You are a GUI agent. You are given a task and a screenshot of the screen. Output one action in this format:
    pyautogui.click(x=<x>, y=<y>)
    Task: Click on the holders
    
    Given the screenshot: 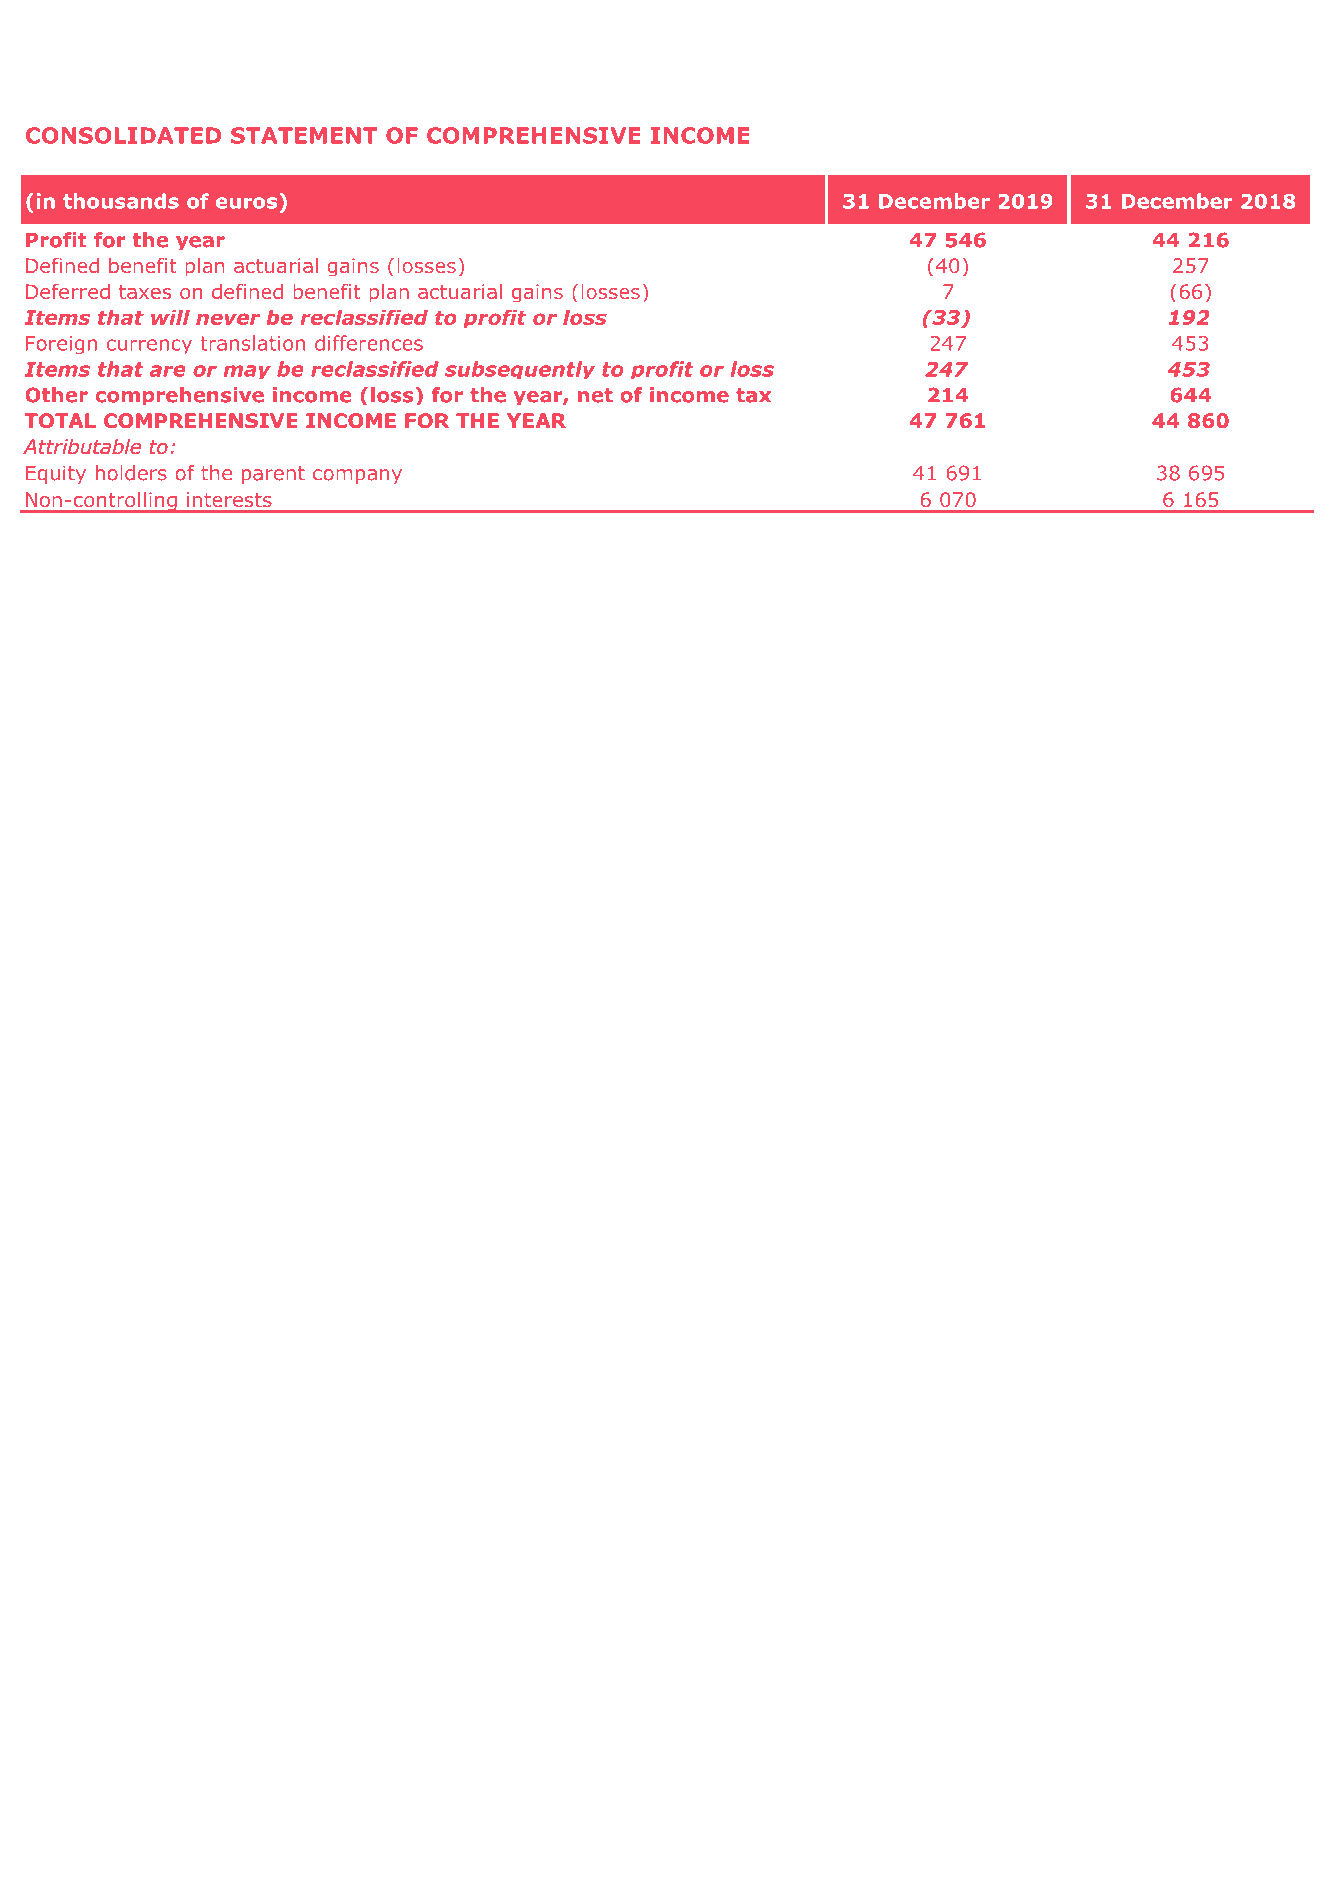 What is the action you would take?
    pyautogui.click(x=131, y=473)
